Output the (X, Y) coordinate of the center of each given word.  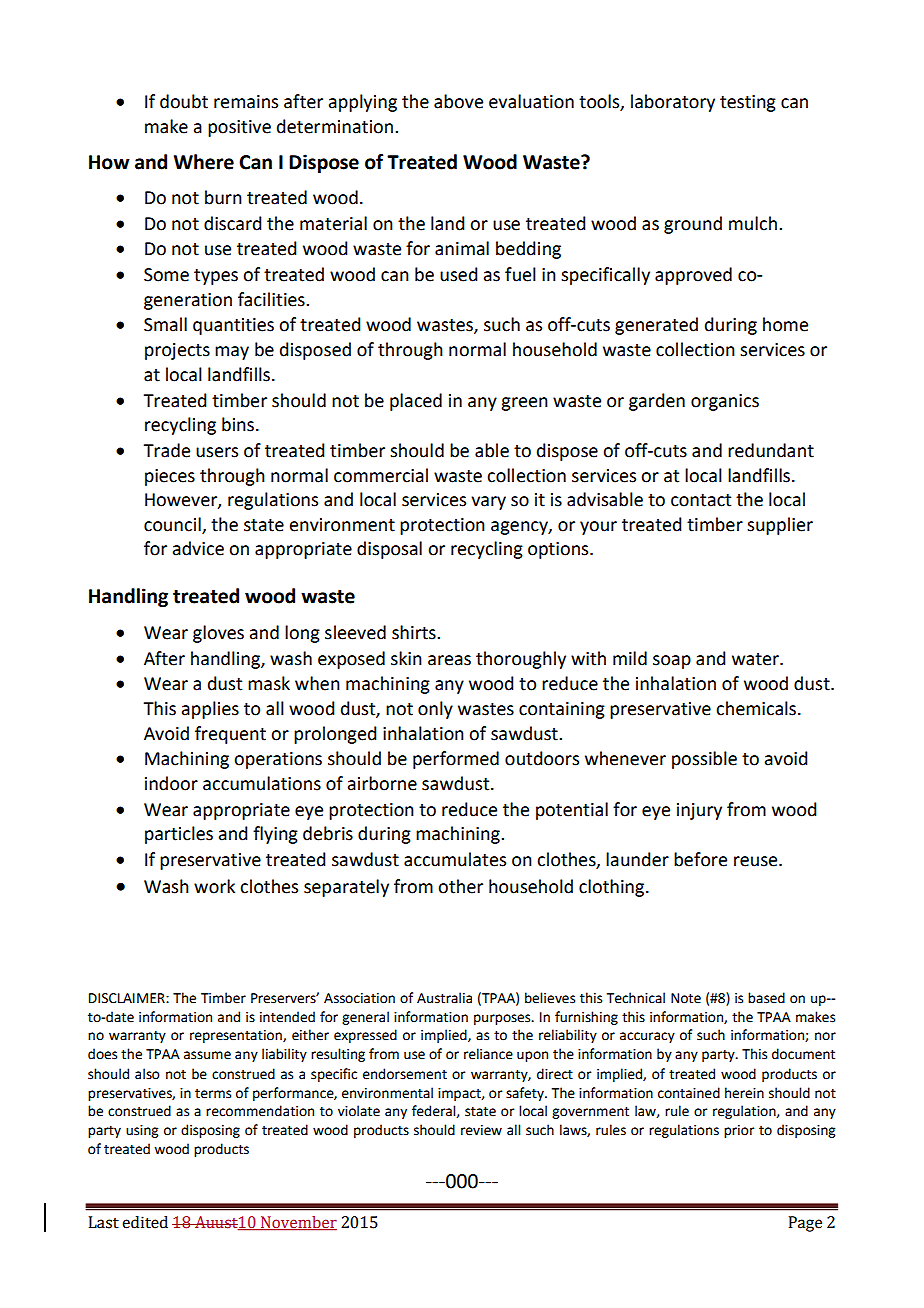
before (700, 859)
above (458, 101)
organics (725, 402)
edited (145, 1222)
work (214, 886)
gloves (218, 634)
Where (204, 162)
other (460, 886)
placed (416, 402)
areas (449, 660)
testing (748, 103)
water (756, 659)
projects (177, 351)
